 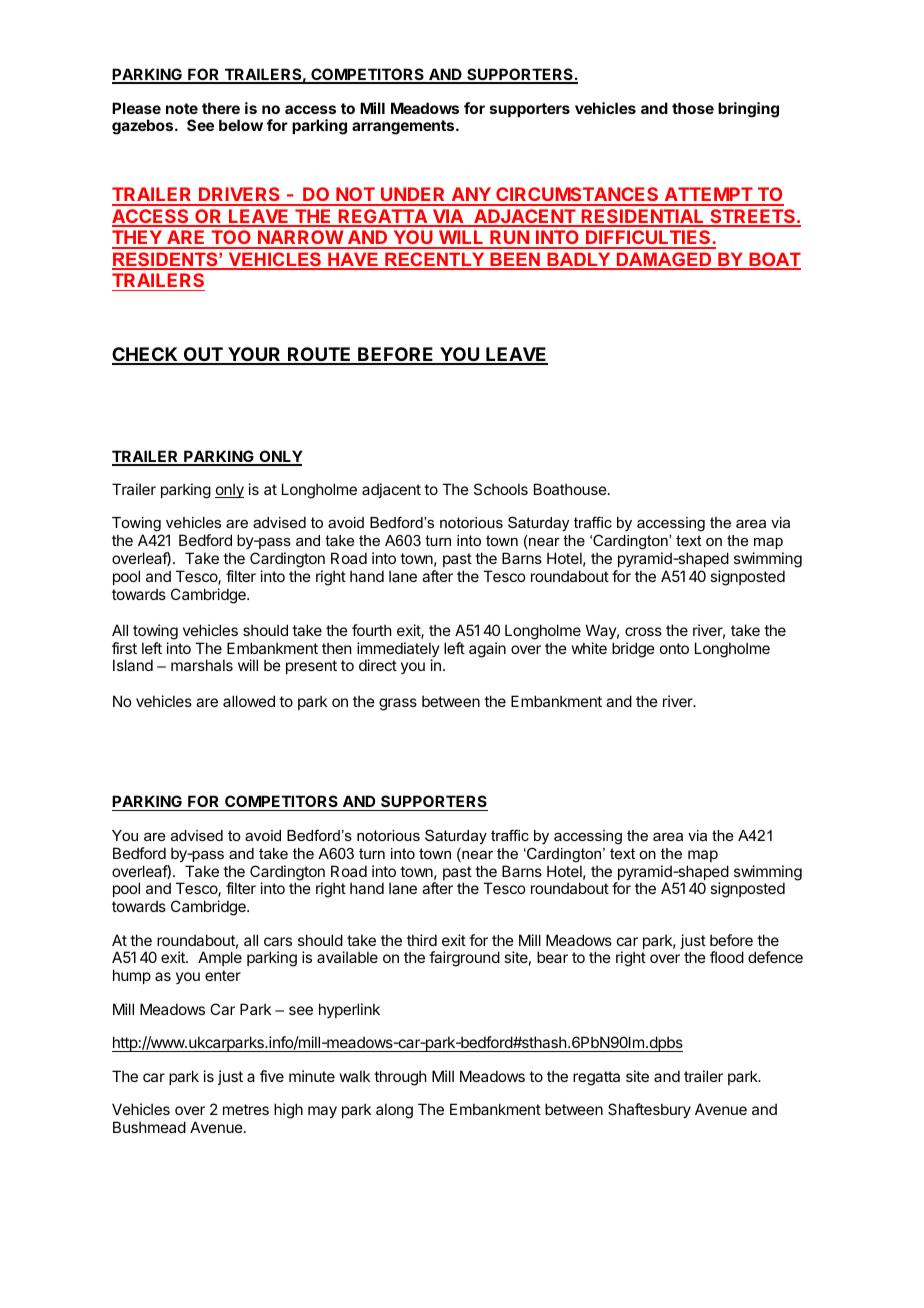 What do you see at coordinates (241, 125) in the screenshot?
I see `below` at bounding box center [241, 125].
